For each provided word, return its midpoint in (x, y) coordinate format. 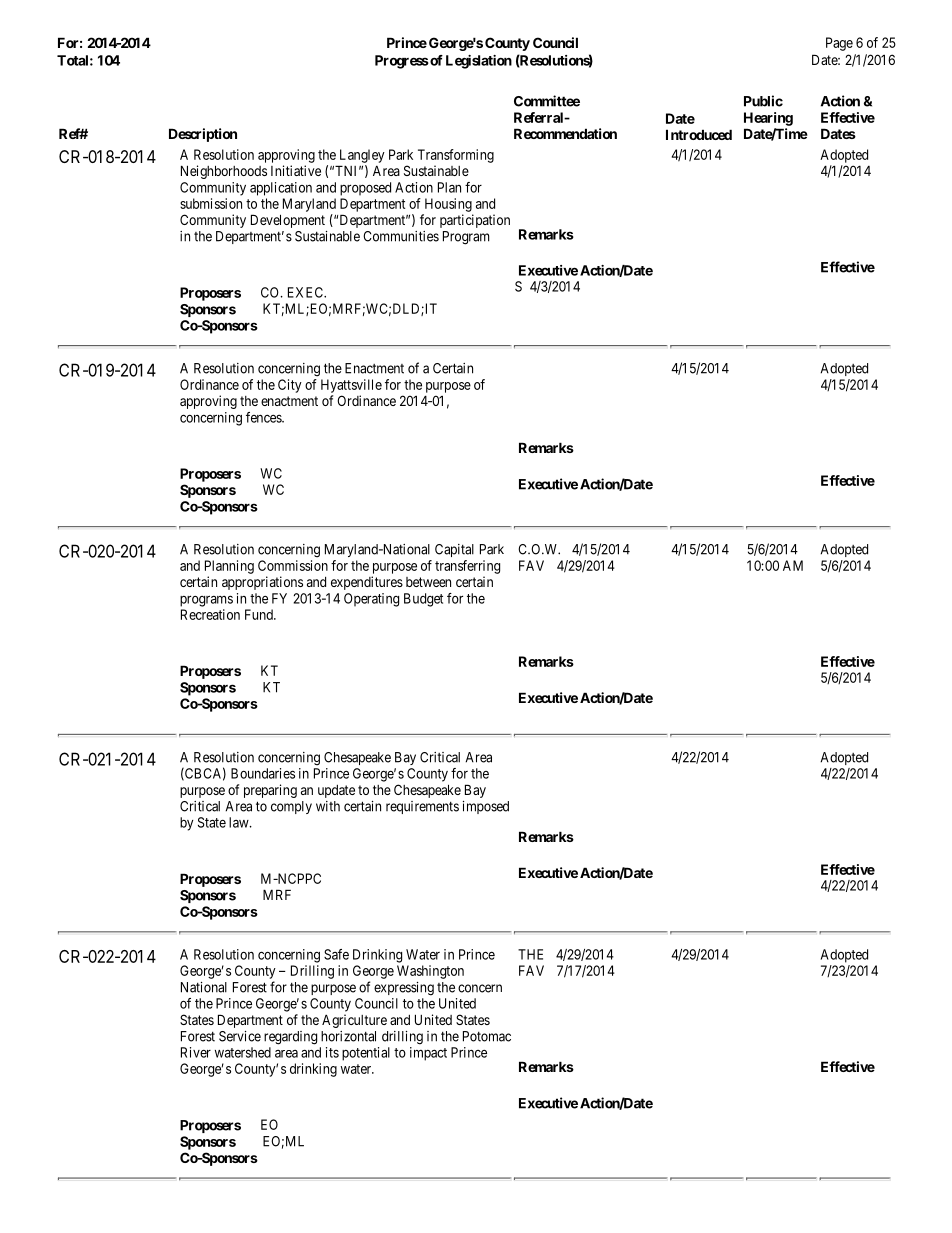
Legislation (479, 62)
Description (203, 135)
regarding (290, 1038)
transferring (467, 567)
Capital (454, 550)
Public (763, 101)
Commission (293, 565)
